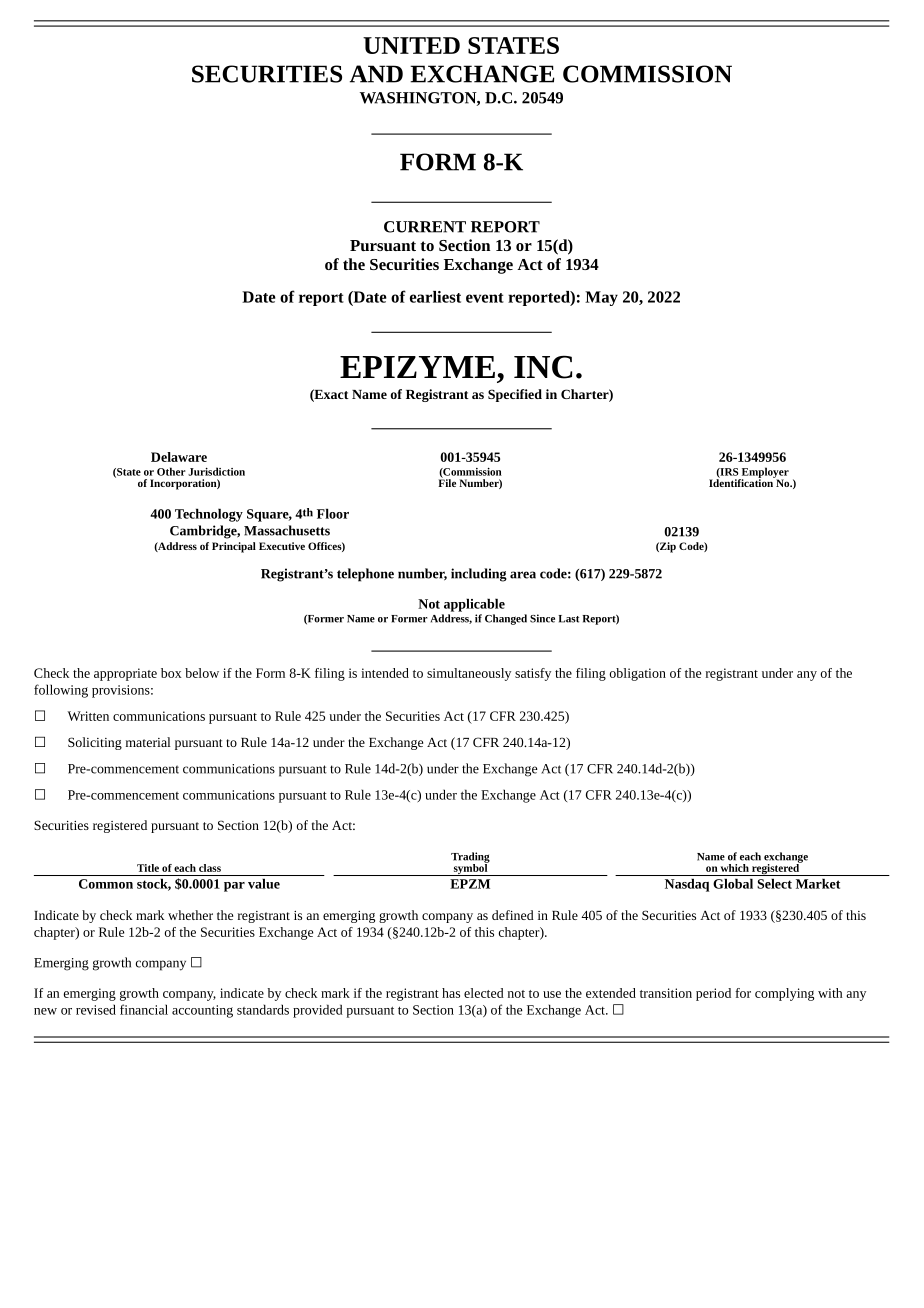 This screenshot has height=1308, width=924. Describe the element at coordinates (601, 298) in the screenshot. I see `May` at that location.
